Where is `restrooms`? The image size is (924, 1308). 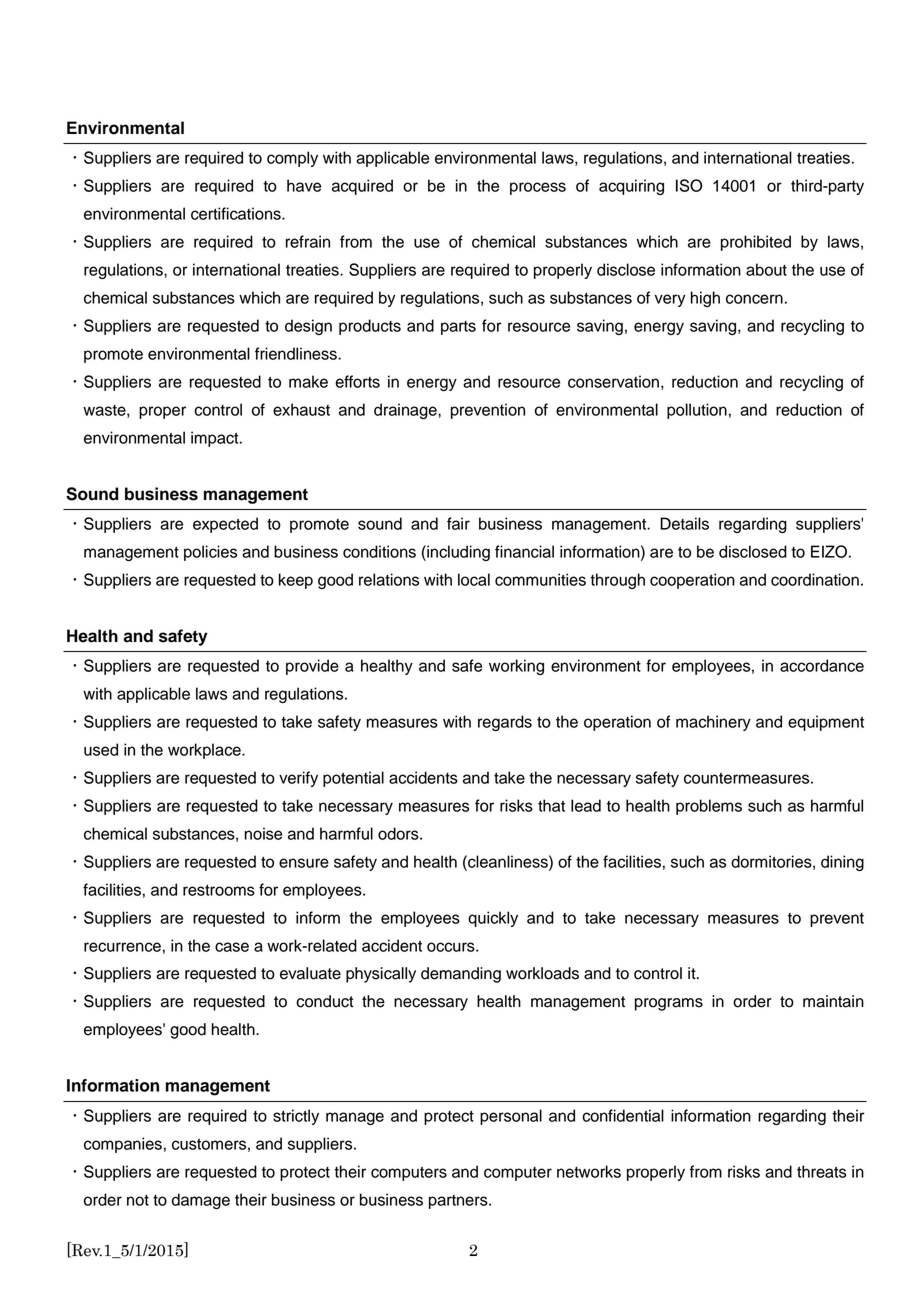
restrooms is located at coordinates (219, 890).
